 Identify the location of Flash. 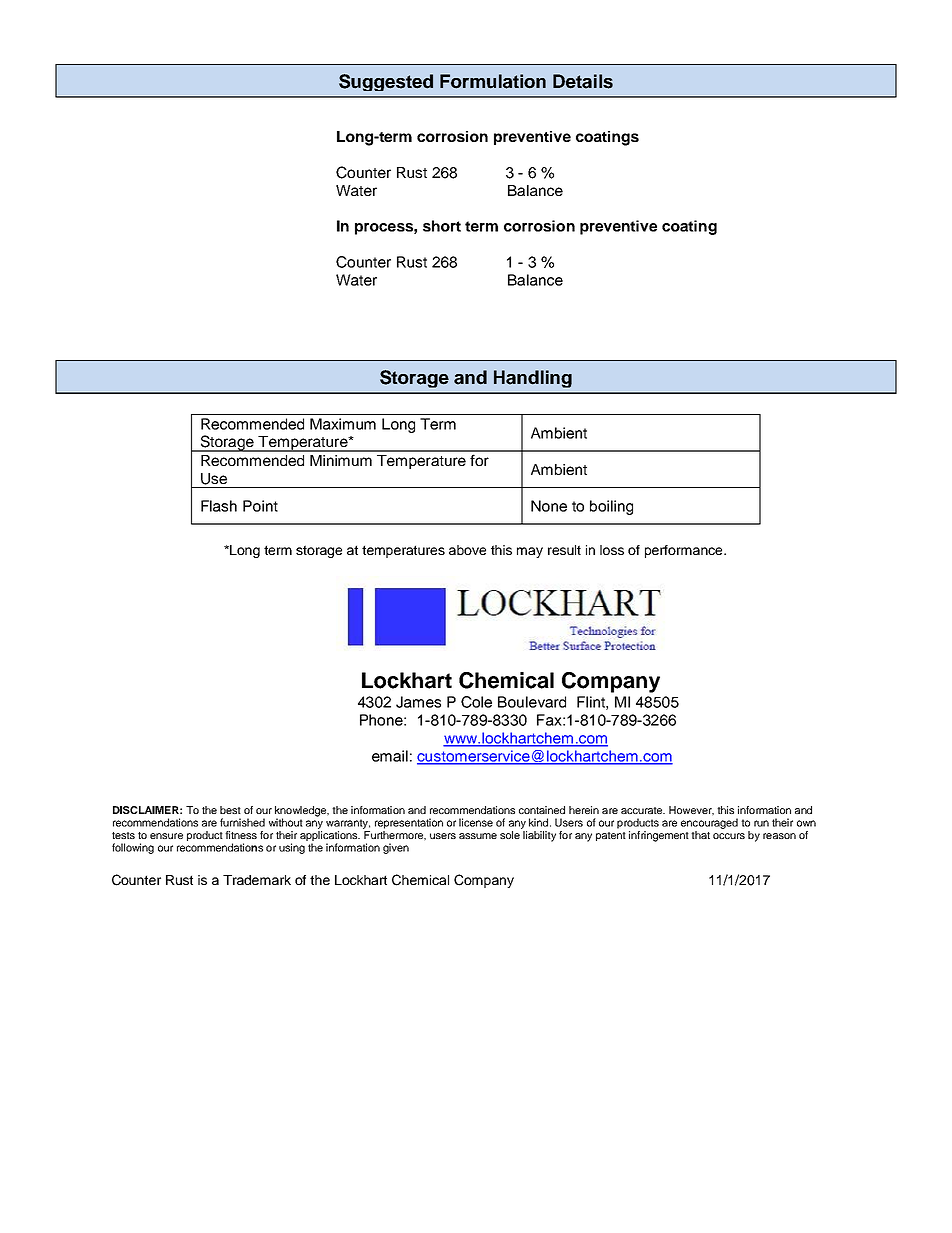
(219, 506).
